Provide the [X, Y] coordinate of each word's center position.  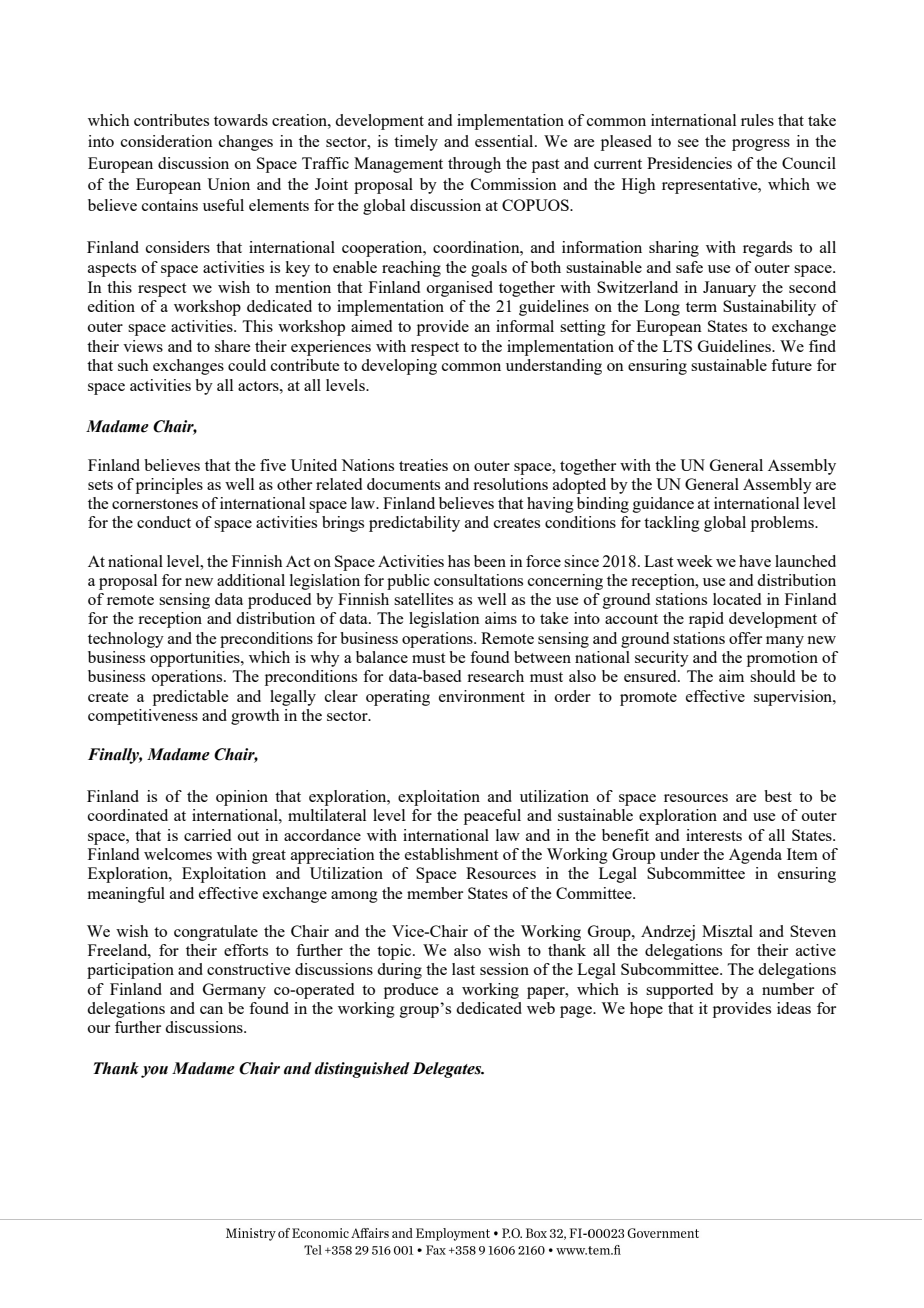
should [772, 676]
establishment [451, 854]
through [474, 165]
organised [460, 289]
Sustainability [769, 308]
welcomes [178, 854]
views [143, 346]
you [154, 1072]
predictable [190, 698]
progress [761, 145]
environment [482, 696]
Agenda [755, 856]
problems [783, 524]
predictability [414, 524]
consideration [167, 141]
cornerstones [155, 504]
